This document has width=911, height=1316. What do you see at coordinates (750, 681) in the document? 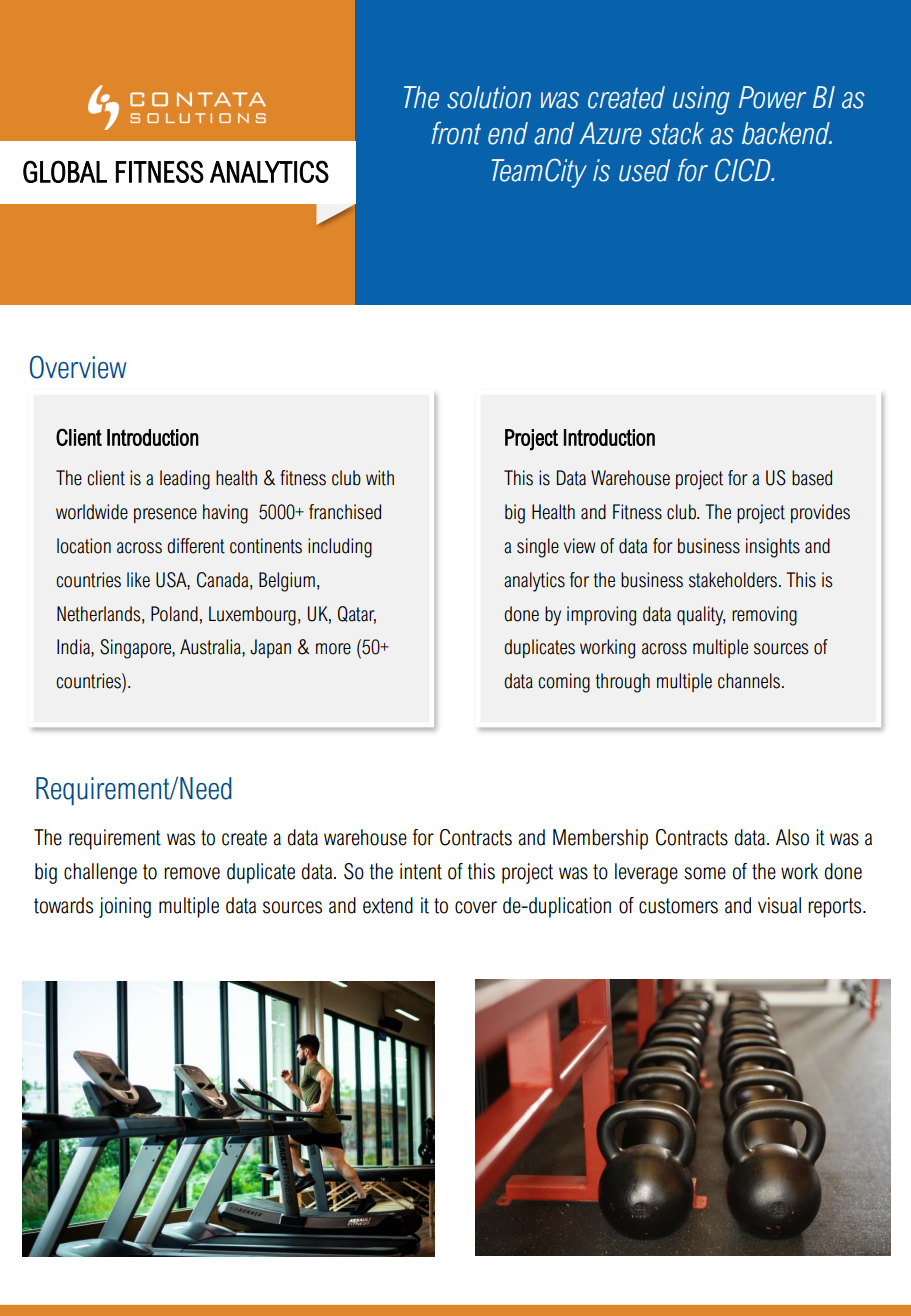
I see `channels` at bounding box center [750, 681].
